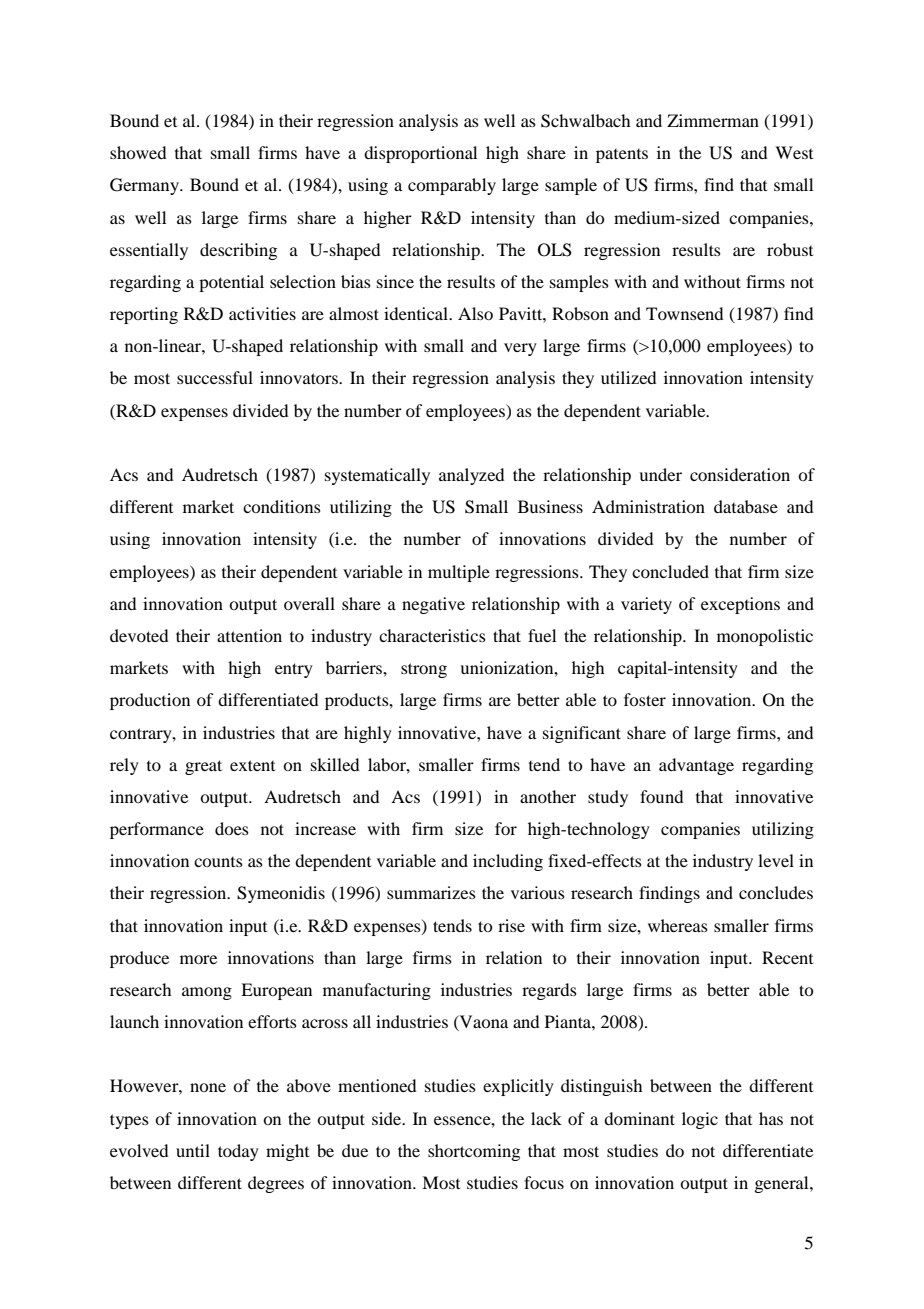  What do you see at coordinates (138, 152) in the image?
I see `showed` at bounding box center [138, 152].
